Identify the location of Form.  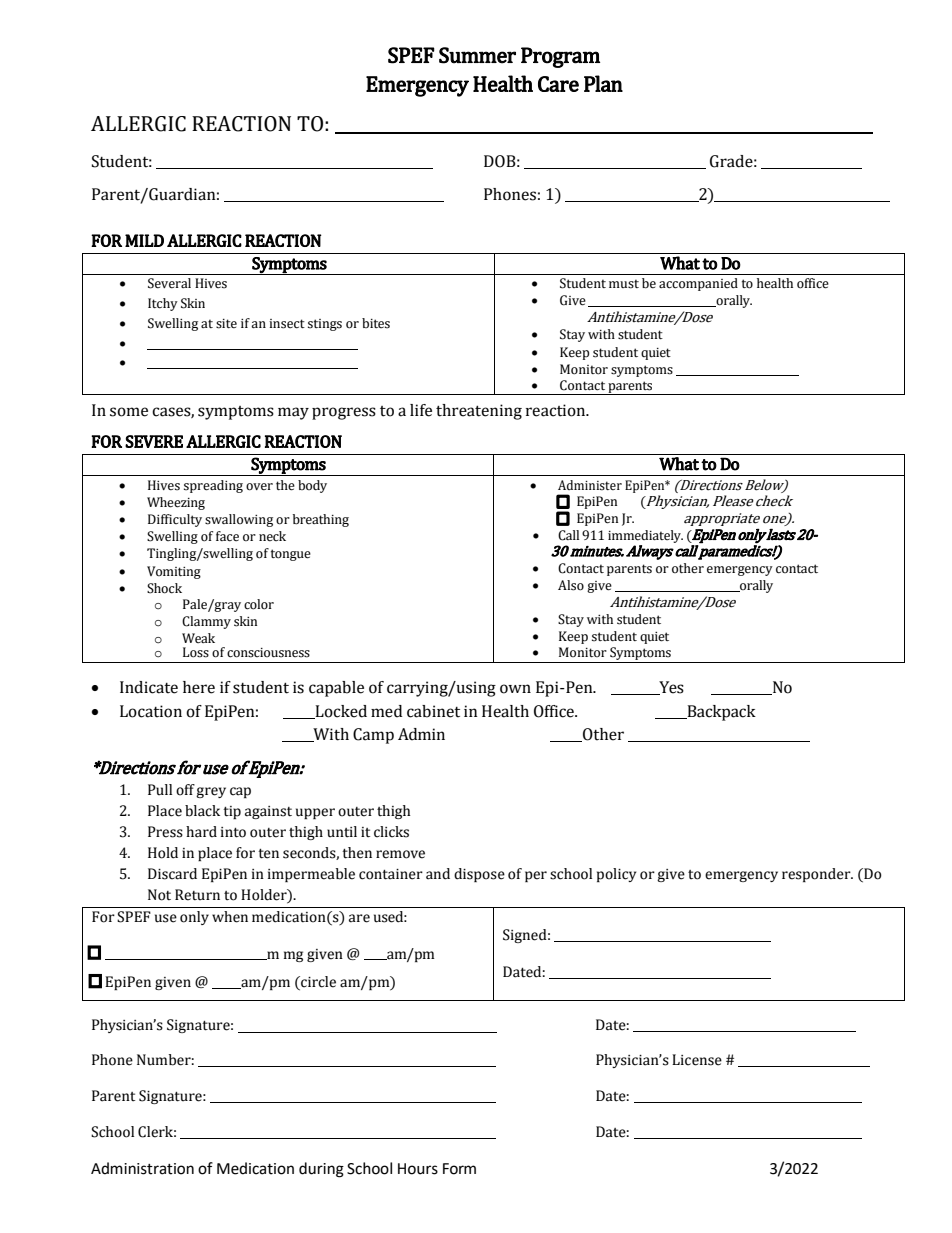
(459, 1169).
